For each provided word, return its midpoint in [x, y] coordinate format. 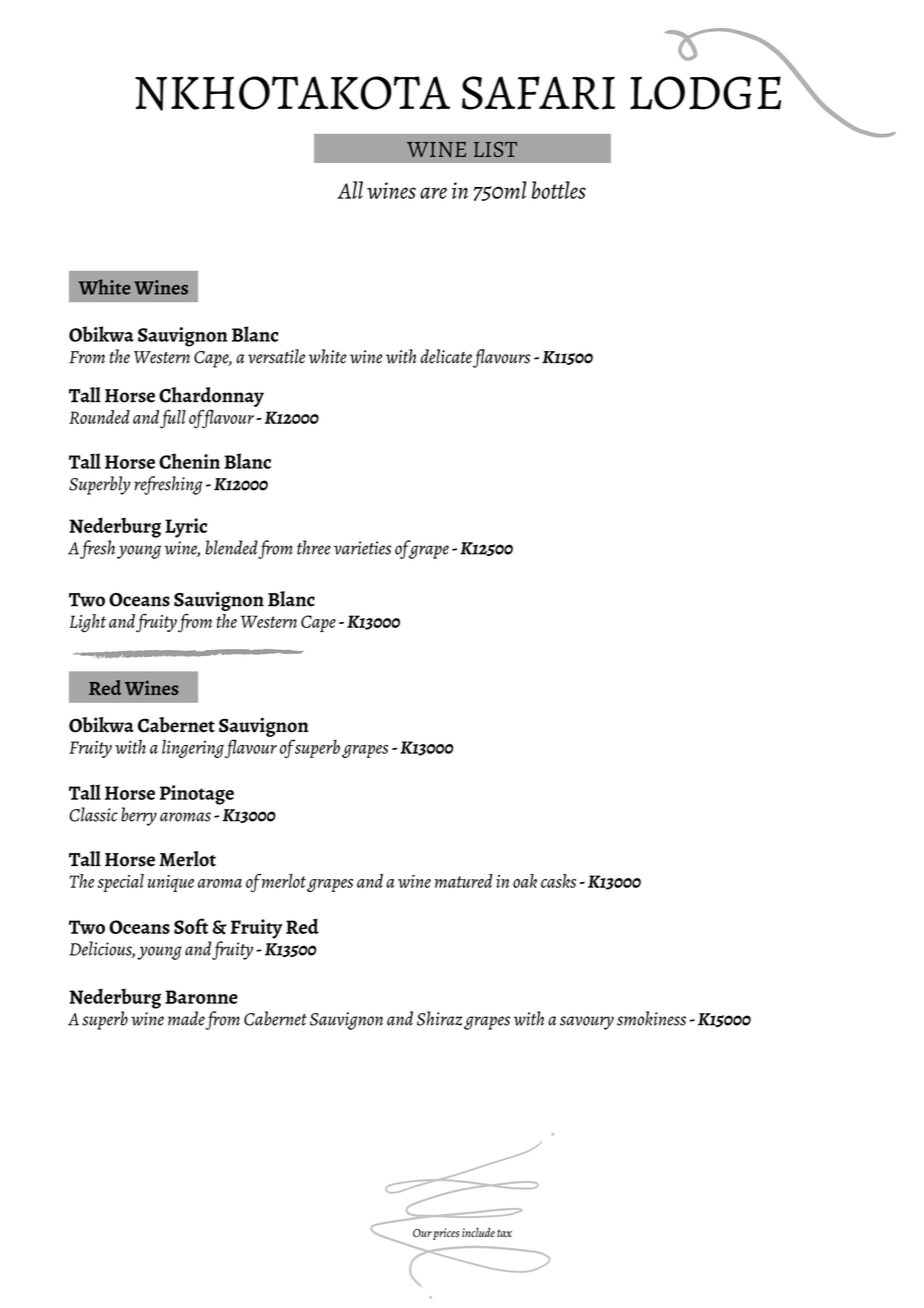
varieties [362, 548]
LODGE [705, 93]
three [314, 547]
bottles [559, 190]
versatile [276, 356]
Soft [191, 926]
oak [525, 881]
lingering [193, 749]
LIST [495, 149]
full [173, 419]
